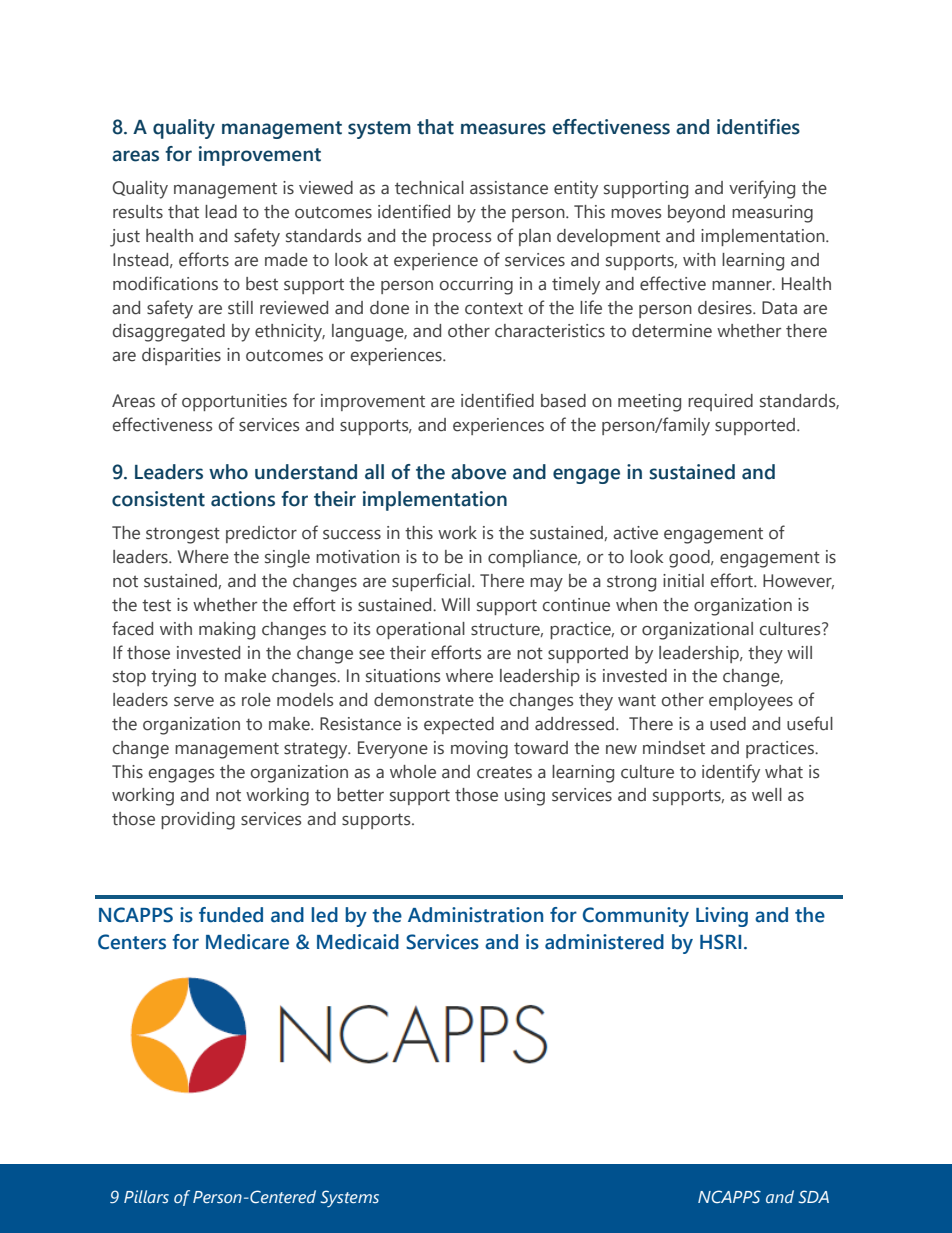  Describe the element at coordinates (690, 559) in the page. I see `good` at that location.
